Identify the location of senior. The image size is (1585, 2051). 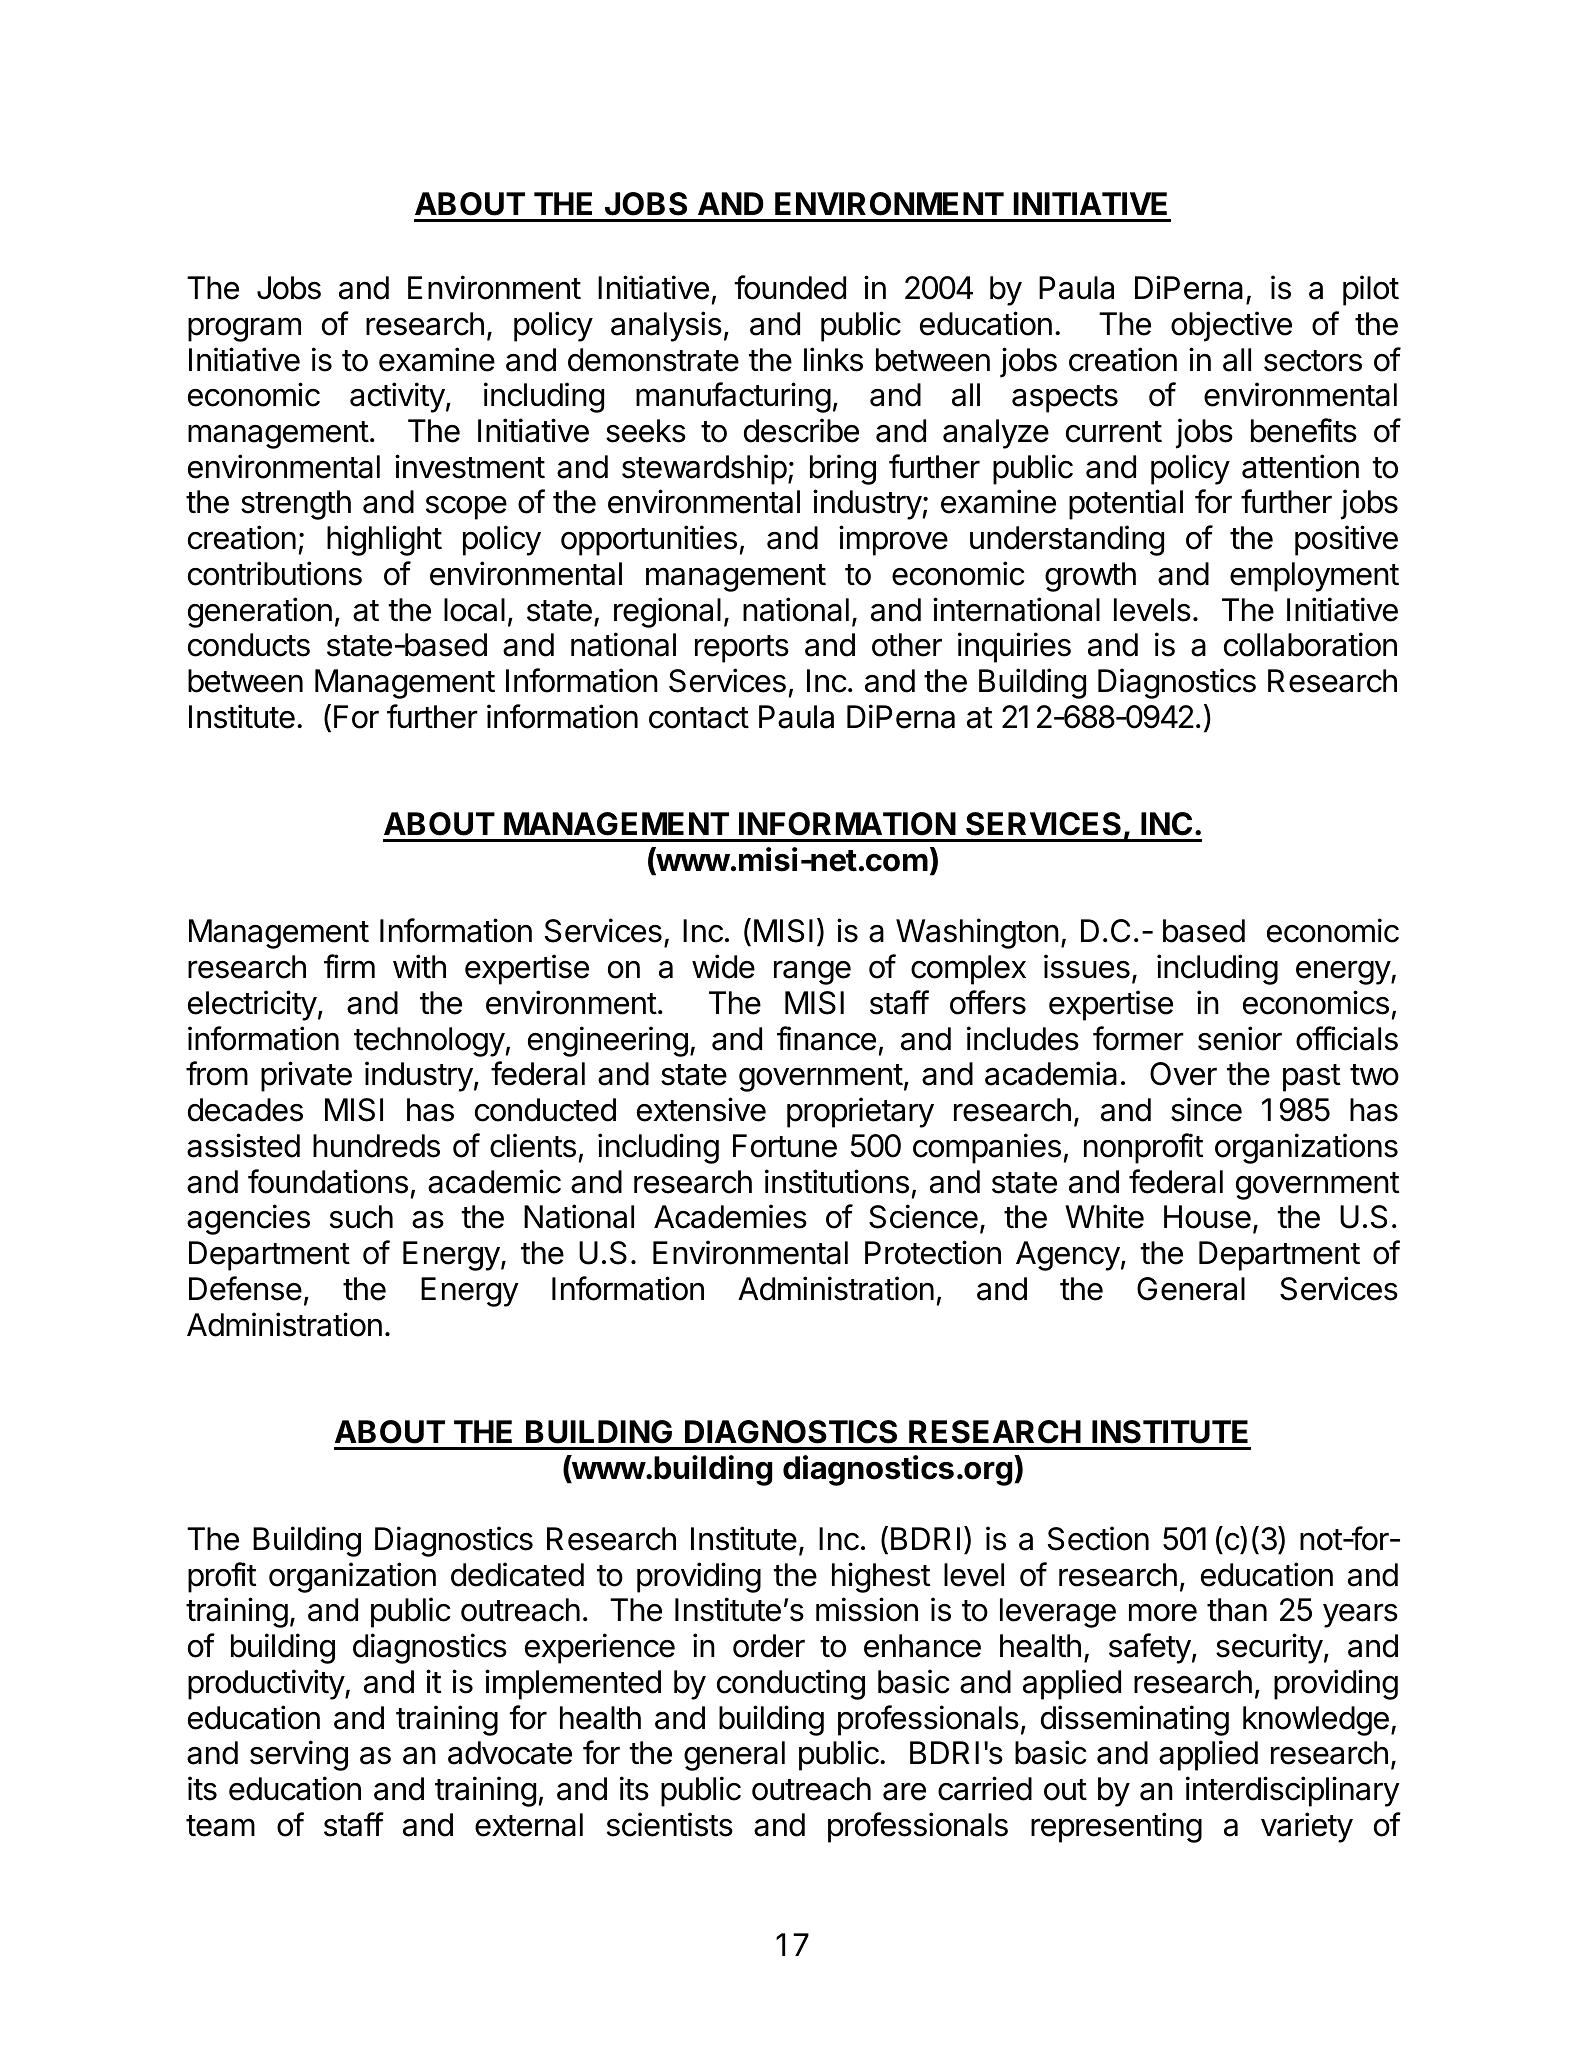
(1240, 1038).
